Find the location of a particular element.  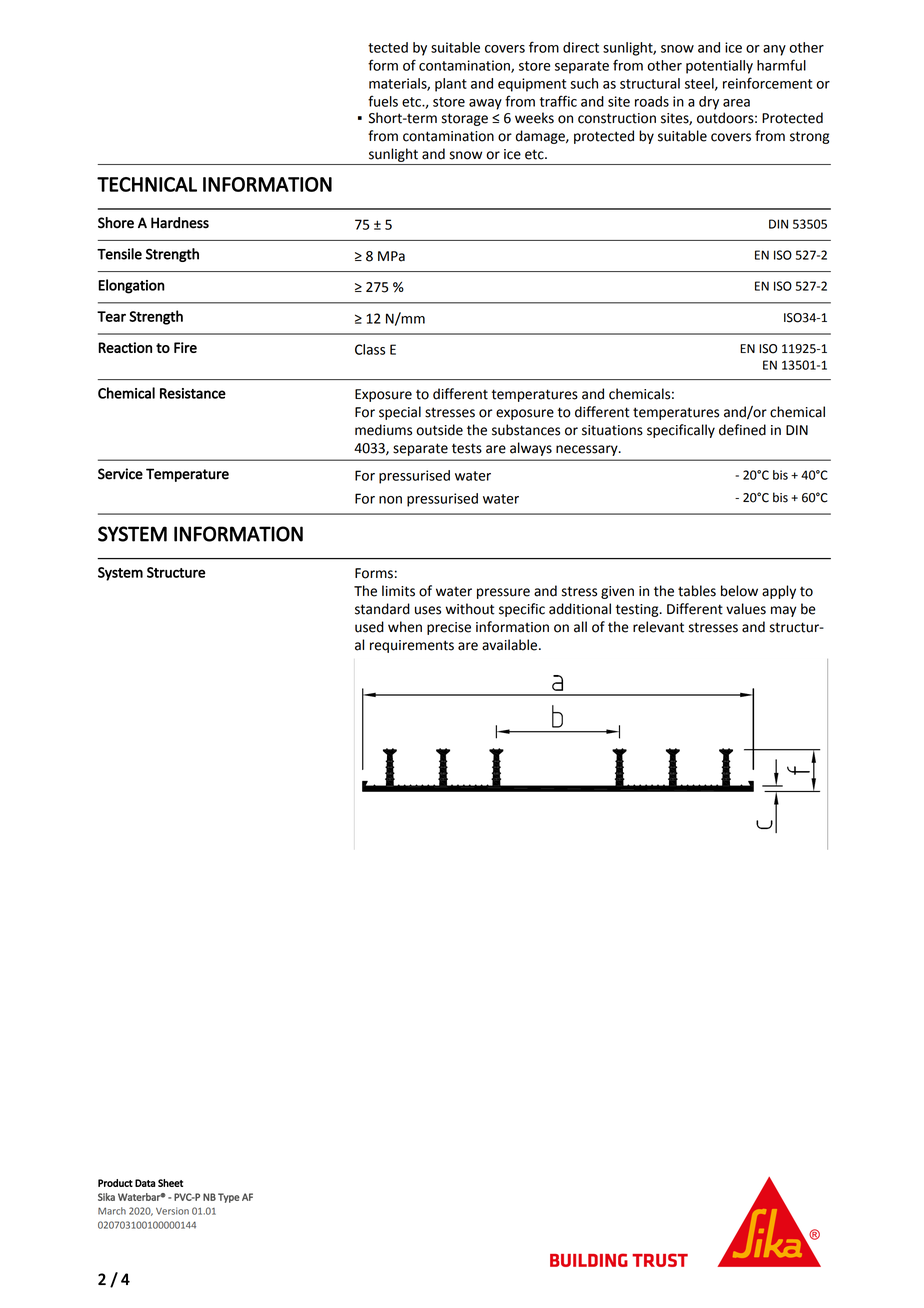

Data is located at coordinates (145, 1183).
